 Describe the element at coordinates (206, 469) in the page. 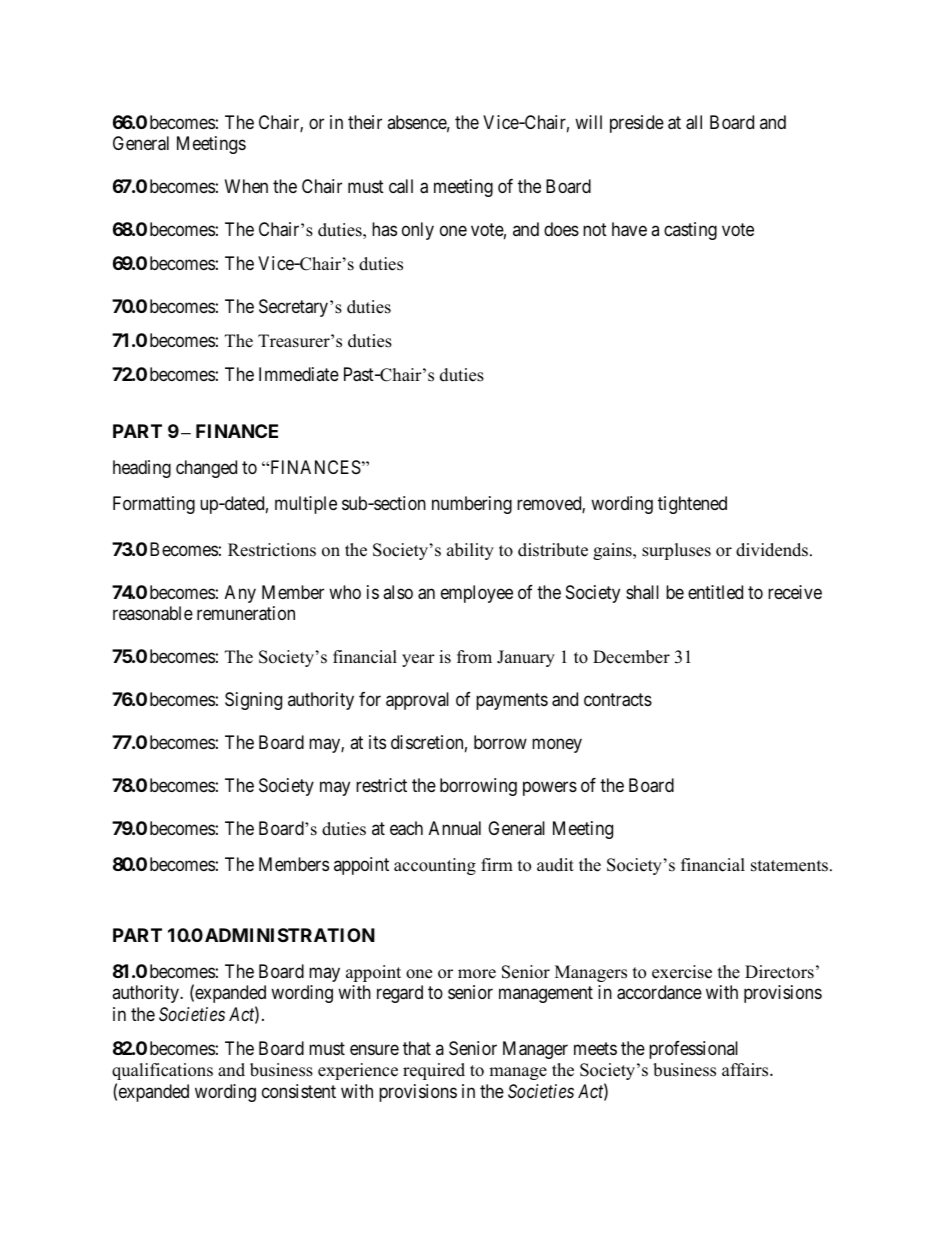

I see `changed` at that location.
